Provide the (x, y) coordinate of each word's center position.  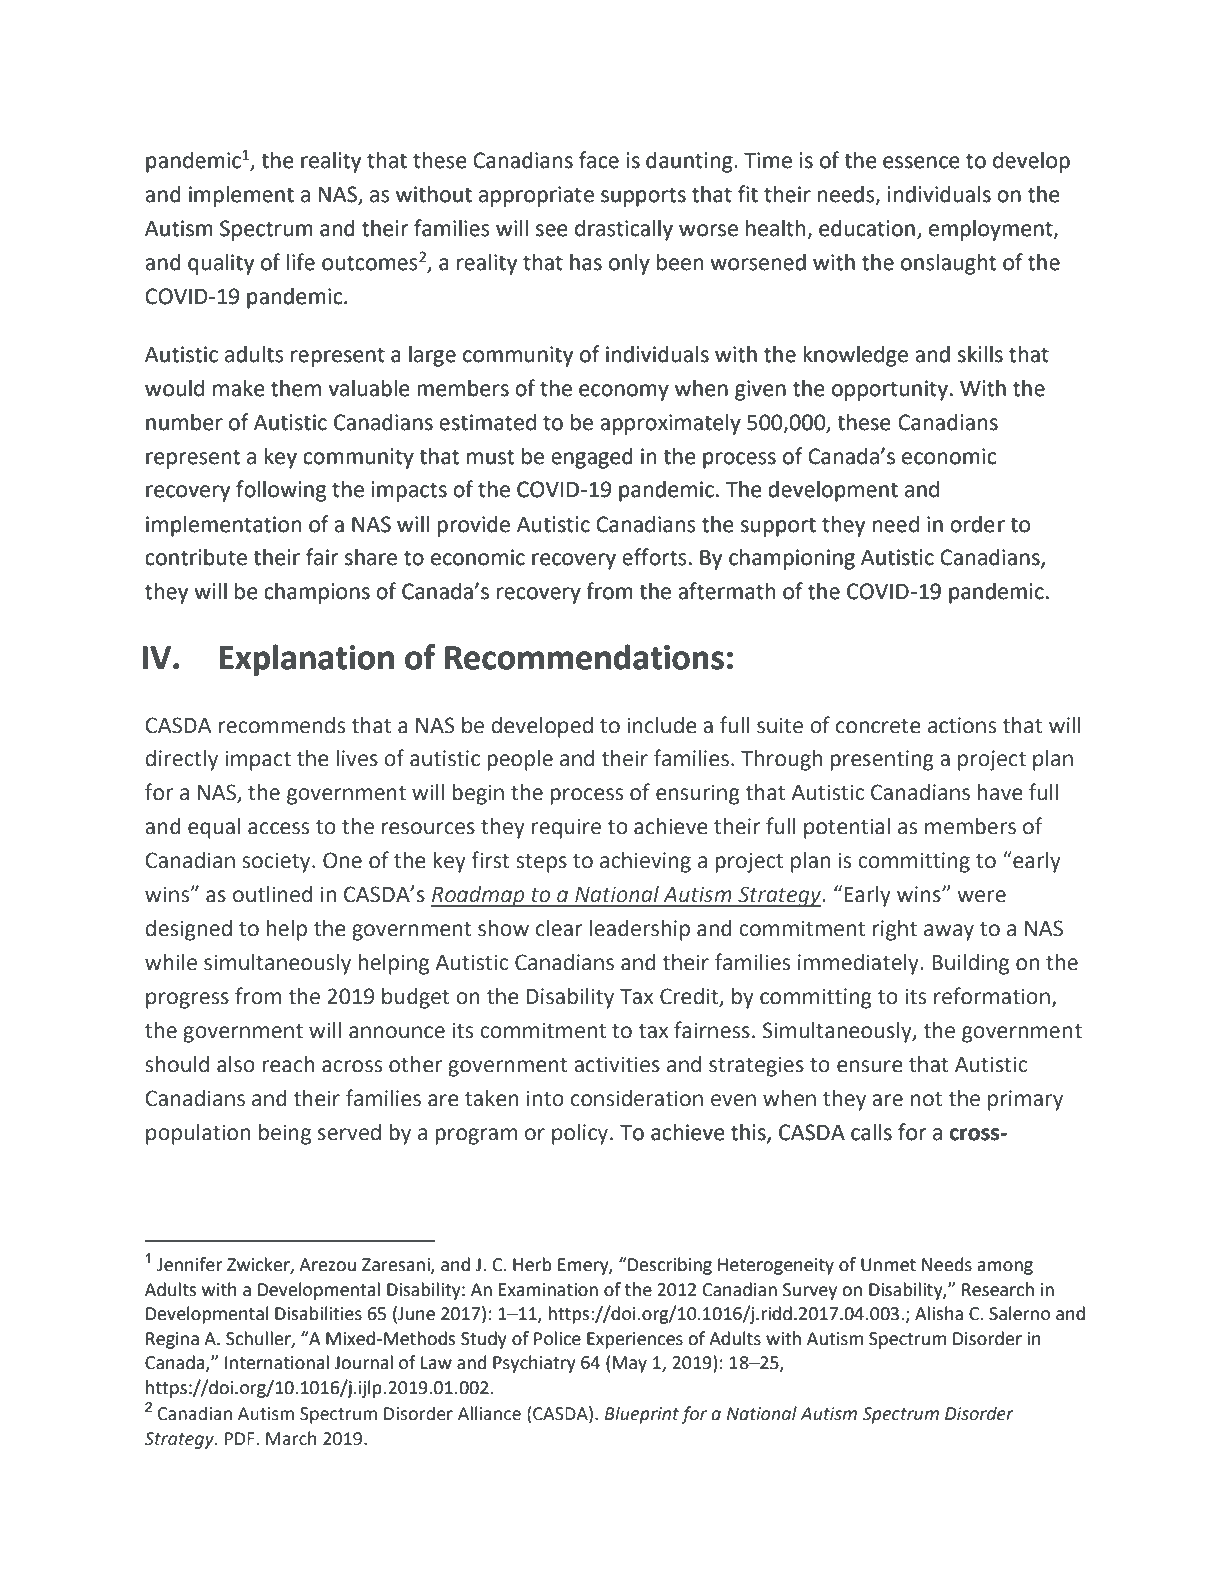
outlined (272, 894)
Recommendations (584, 657)
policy (581, 1134)
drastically (624, 230)
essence (921, 162)
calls (871, 1132)
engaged (592, 458)
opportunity (890, 390)
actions (962, 725)
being (285, 1134)
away (949, 932)
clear (559, 928)
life (301, 262)
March (291, 1438)
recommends (282, 725)
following (281, 491)
